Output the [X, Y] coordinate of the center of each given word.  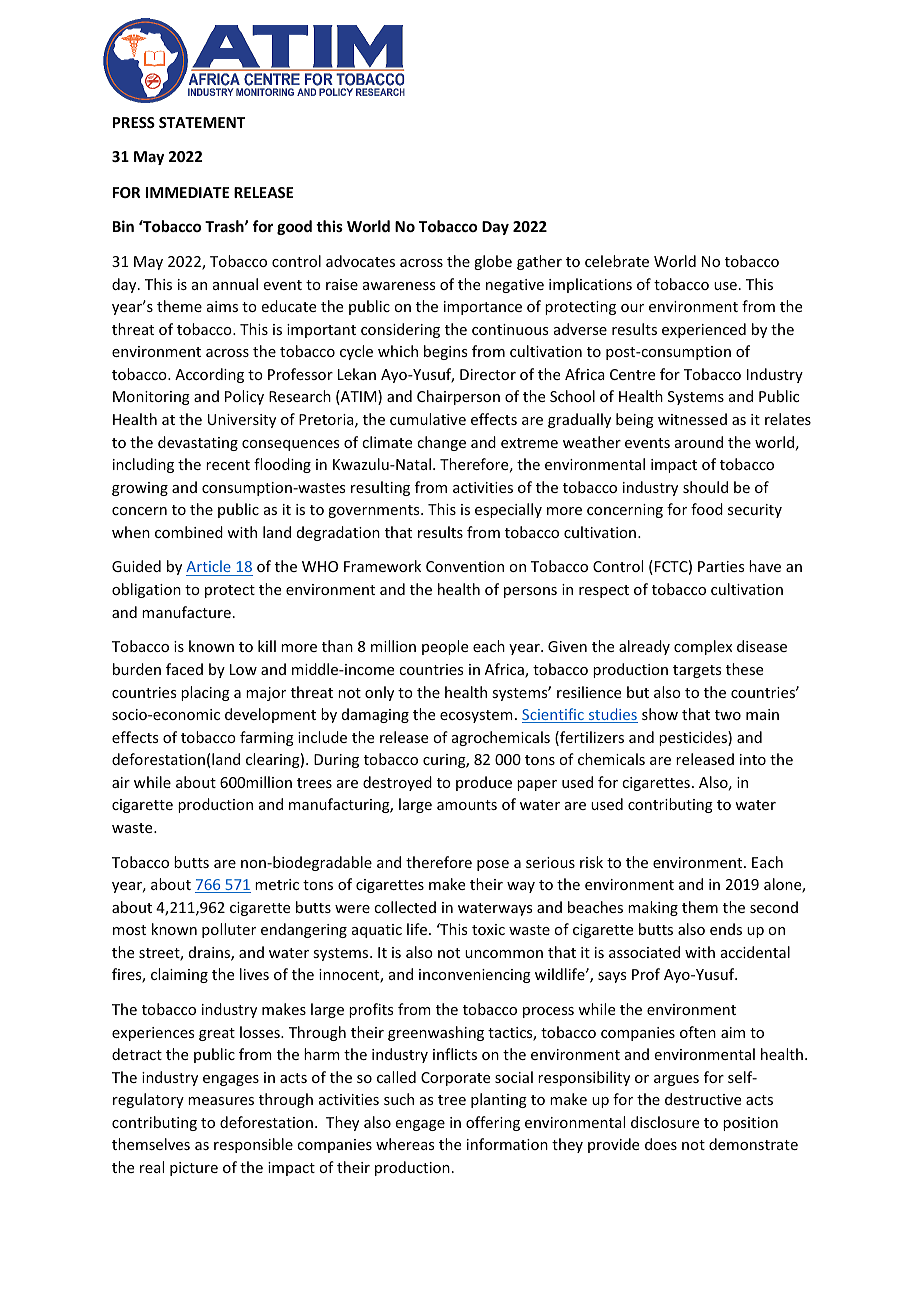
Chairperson [458, 397]
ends [726, 929]
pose [493, 865]
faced [184, 669]
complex [703, 647]
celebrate [617, 261]
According [209, 375]
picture [194, 1169]
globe [493, 262]
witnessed [692, 419]
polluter [229, 930]
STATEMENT [202, 122]
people [445, 647]
